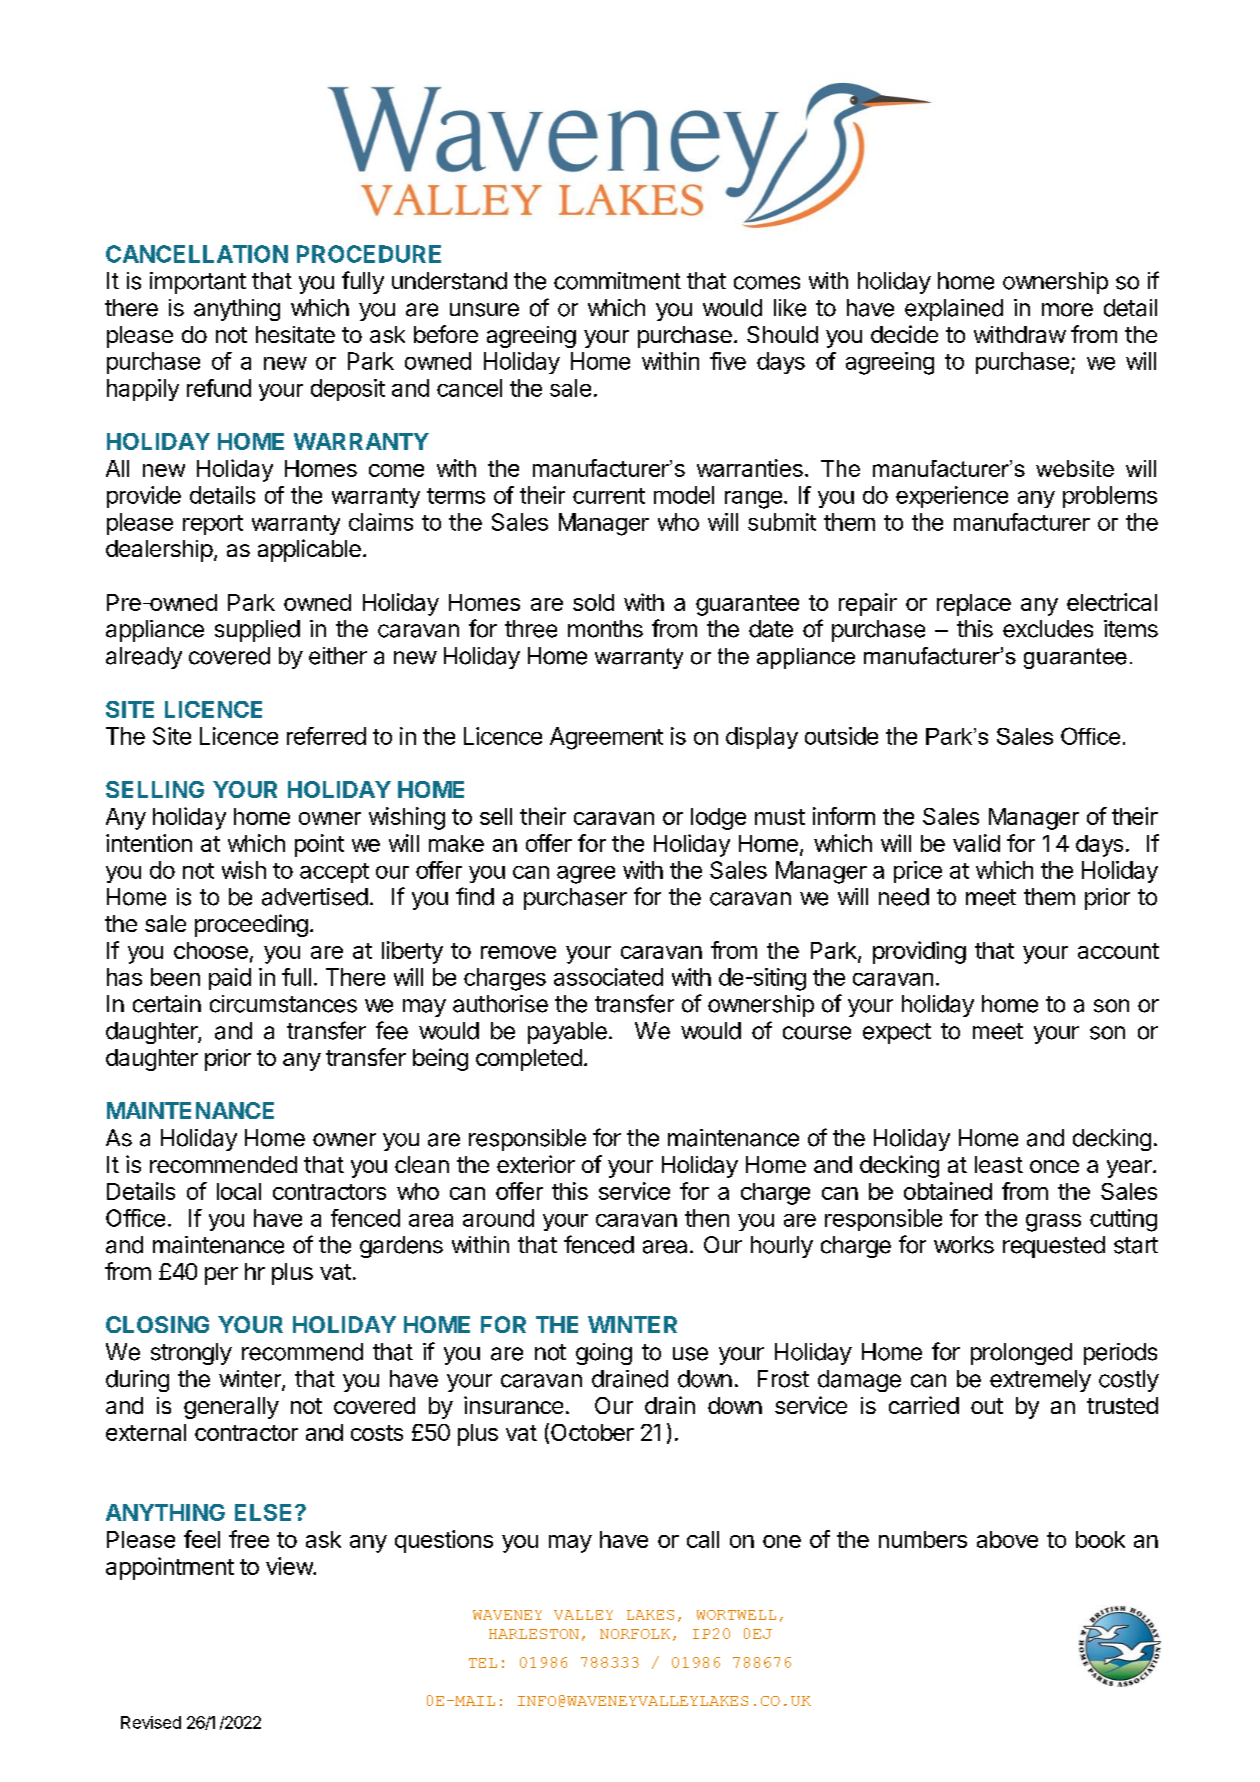  What do you see at coordinates (608, 977) in the document?
I see `associated` at bounding box center [608, 977].
